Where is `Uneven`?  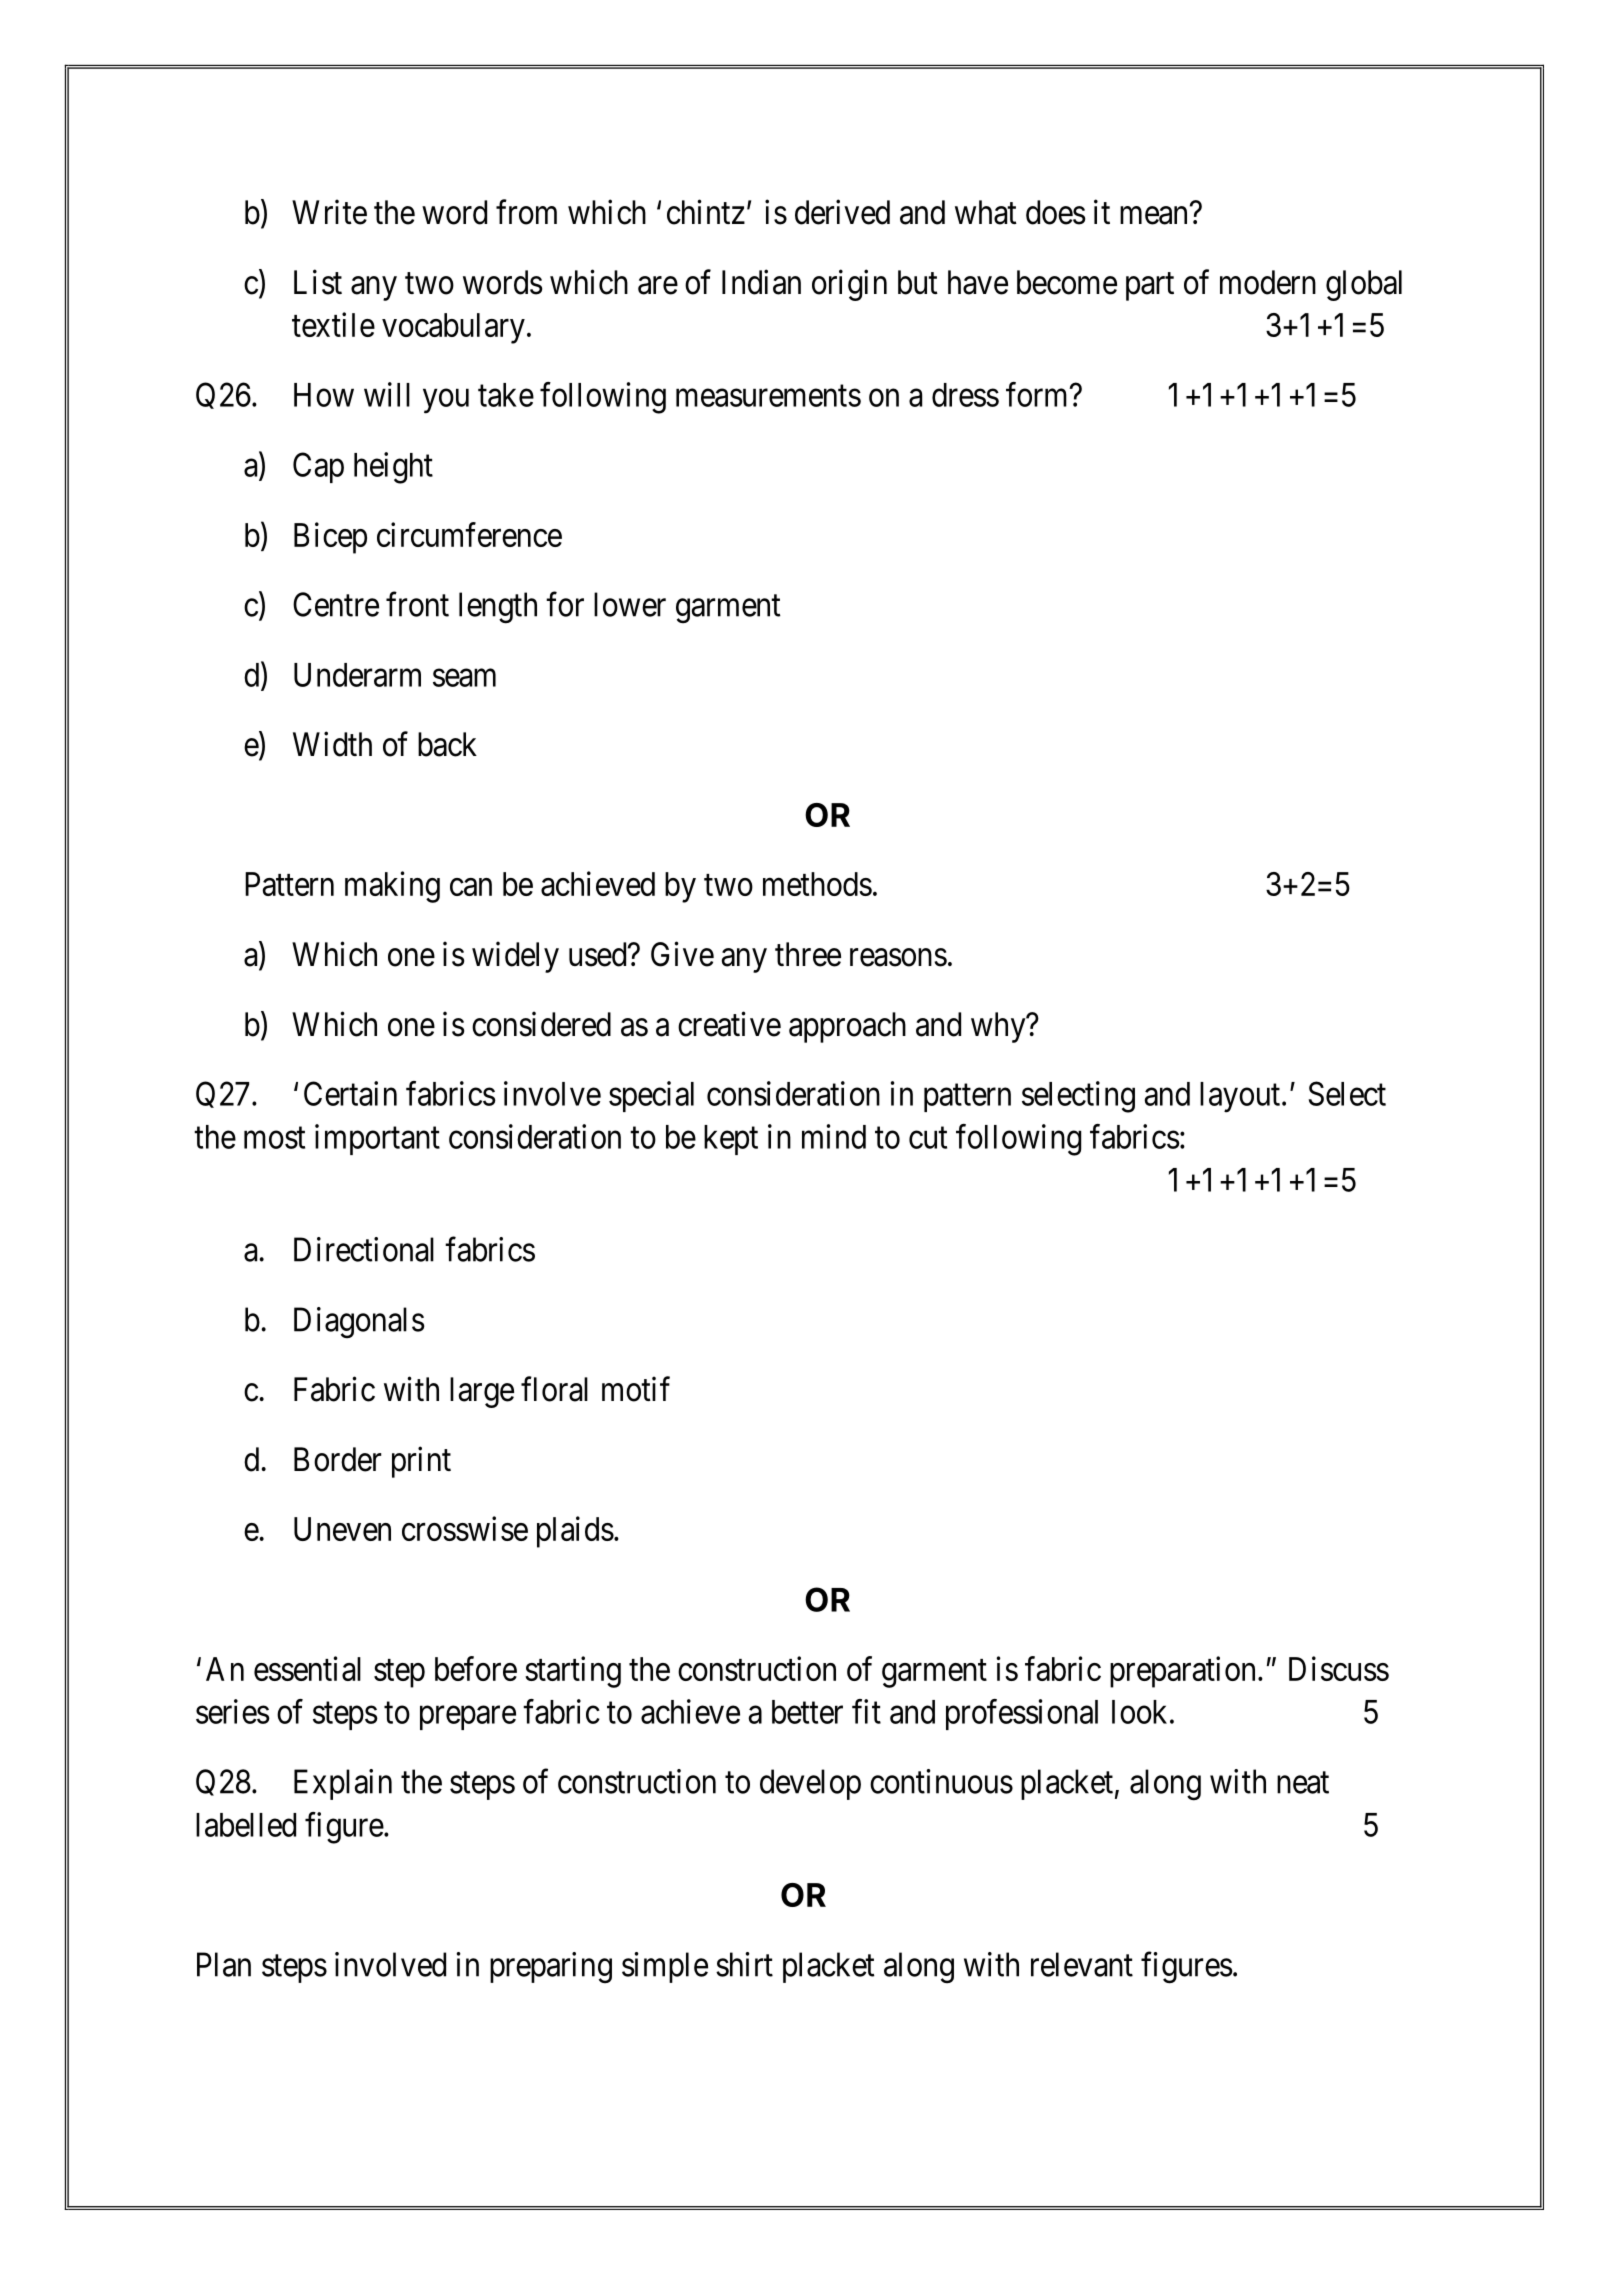
Uneven is located at coordinates (342, 1529).
